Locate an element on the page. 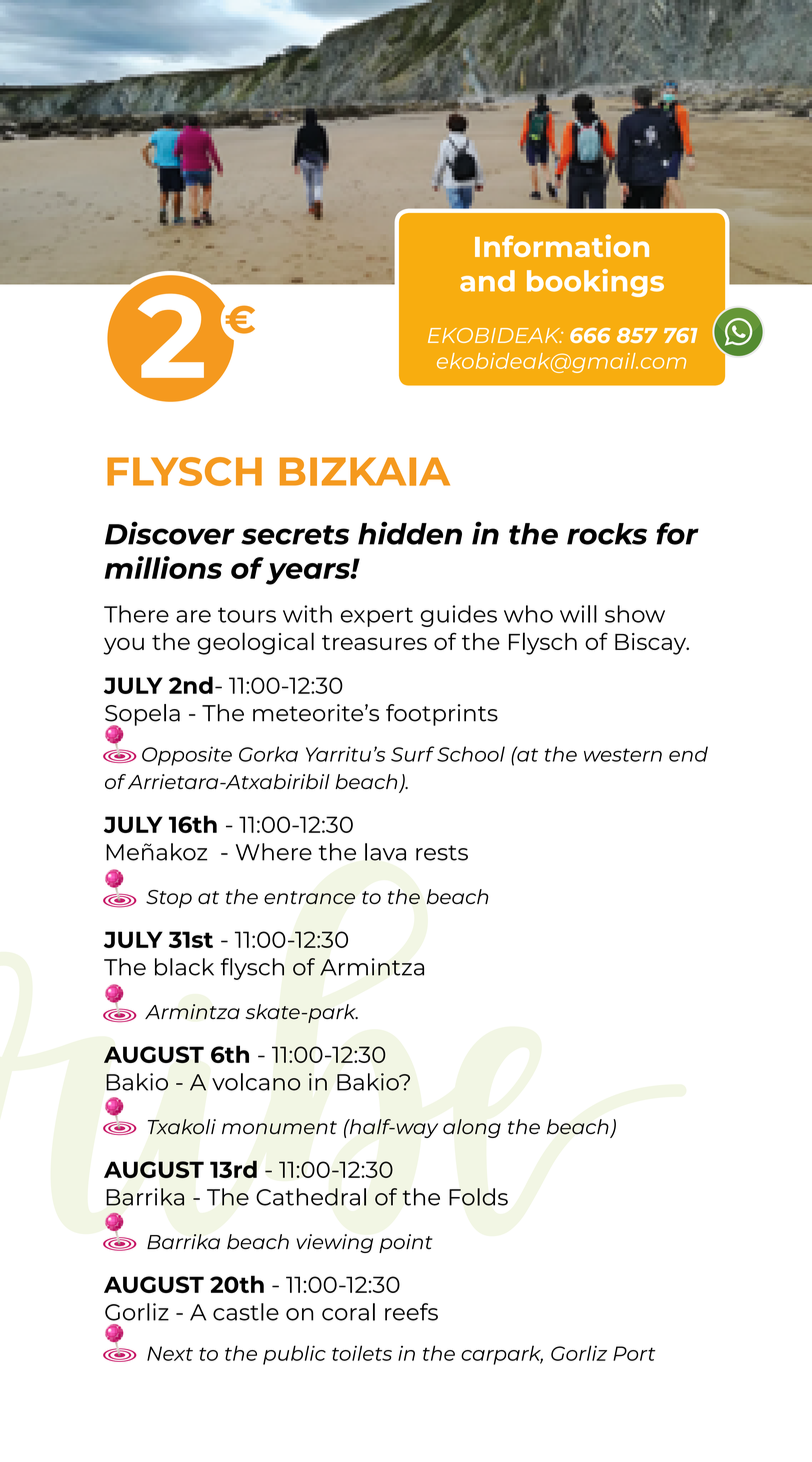  hidden is located at coordinates (410, 533).
